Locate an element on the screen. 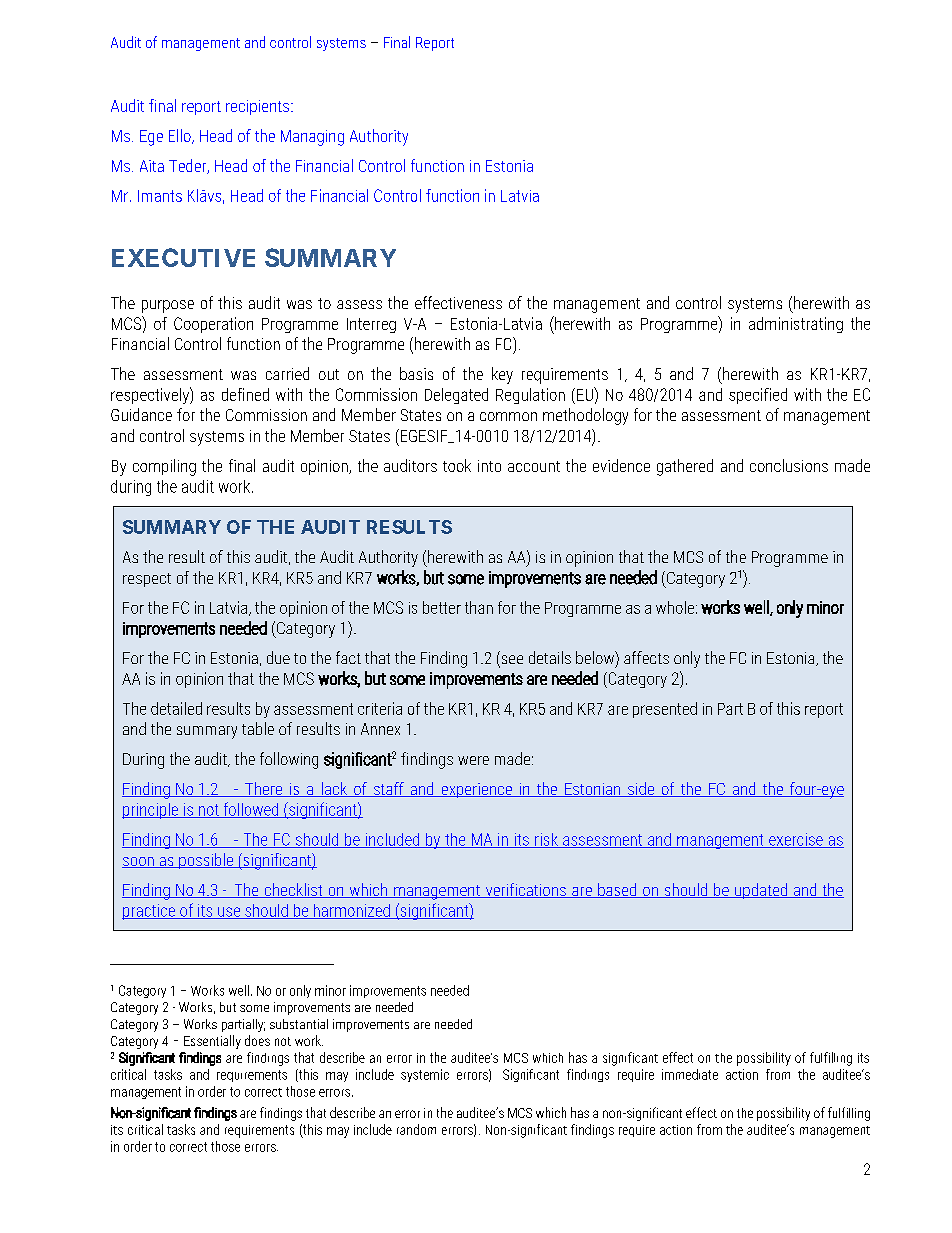 This screenshot has width=952, height=1233. took is located at coordinates (457, 465).
